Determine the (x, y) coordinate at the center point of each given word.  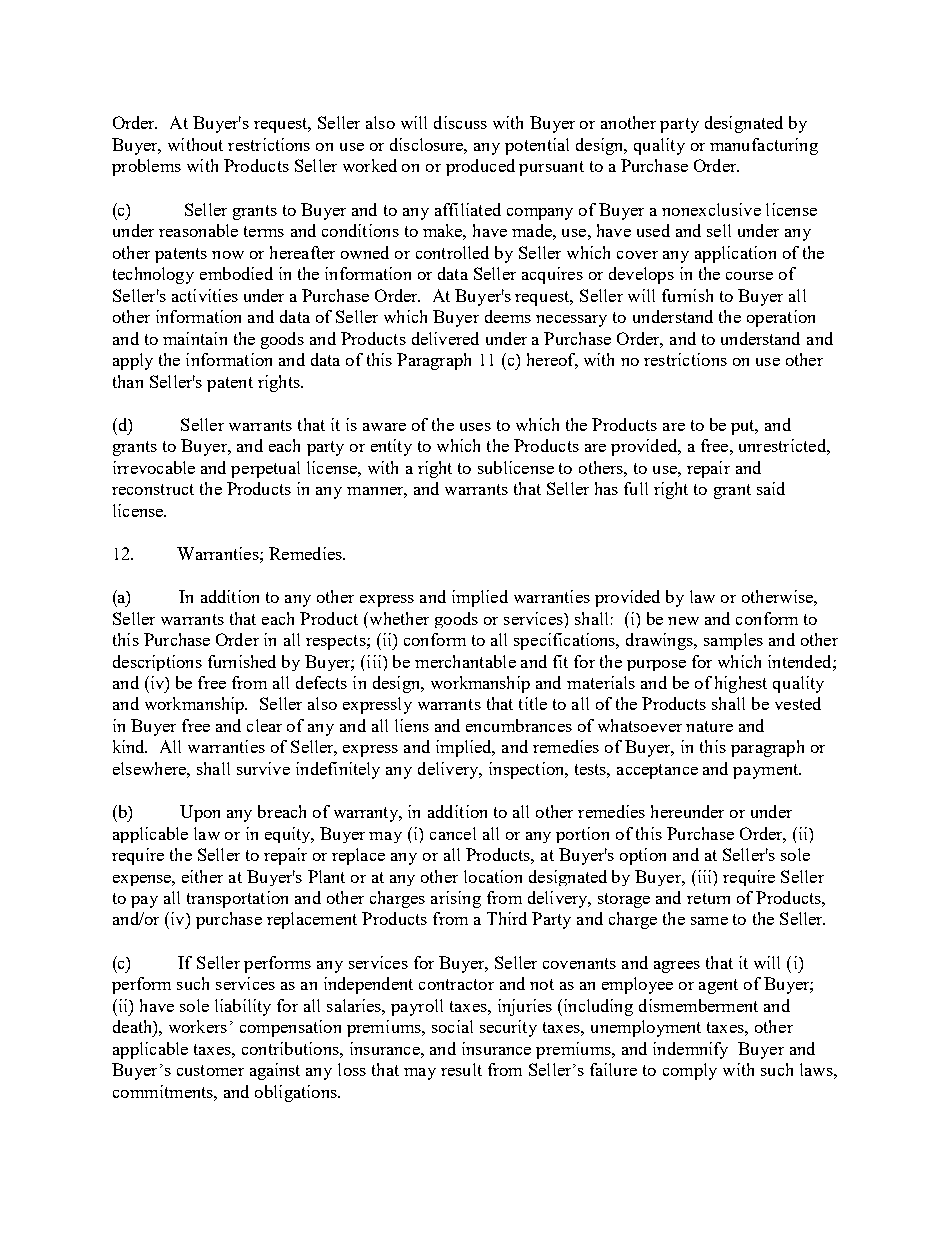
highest (741, 684)
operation (781, 318)
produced (480, 167)
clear (264, 725)
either (202, 876)
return (708, 898)
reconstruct (153, 489)
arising (456, 899)
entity (391, 447)
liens (412, 725)
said (771, 488)
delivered (445, 338)
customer (210, 1070)
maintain (195, 338)
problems (146, 167)
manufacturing (764, 146)
